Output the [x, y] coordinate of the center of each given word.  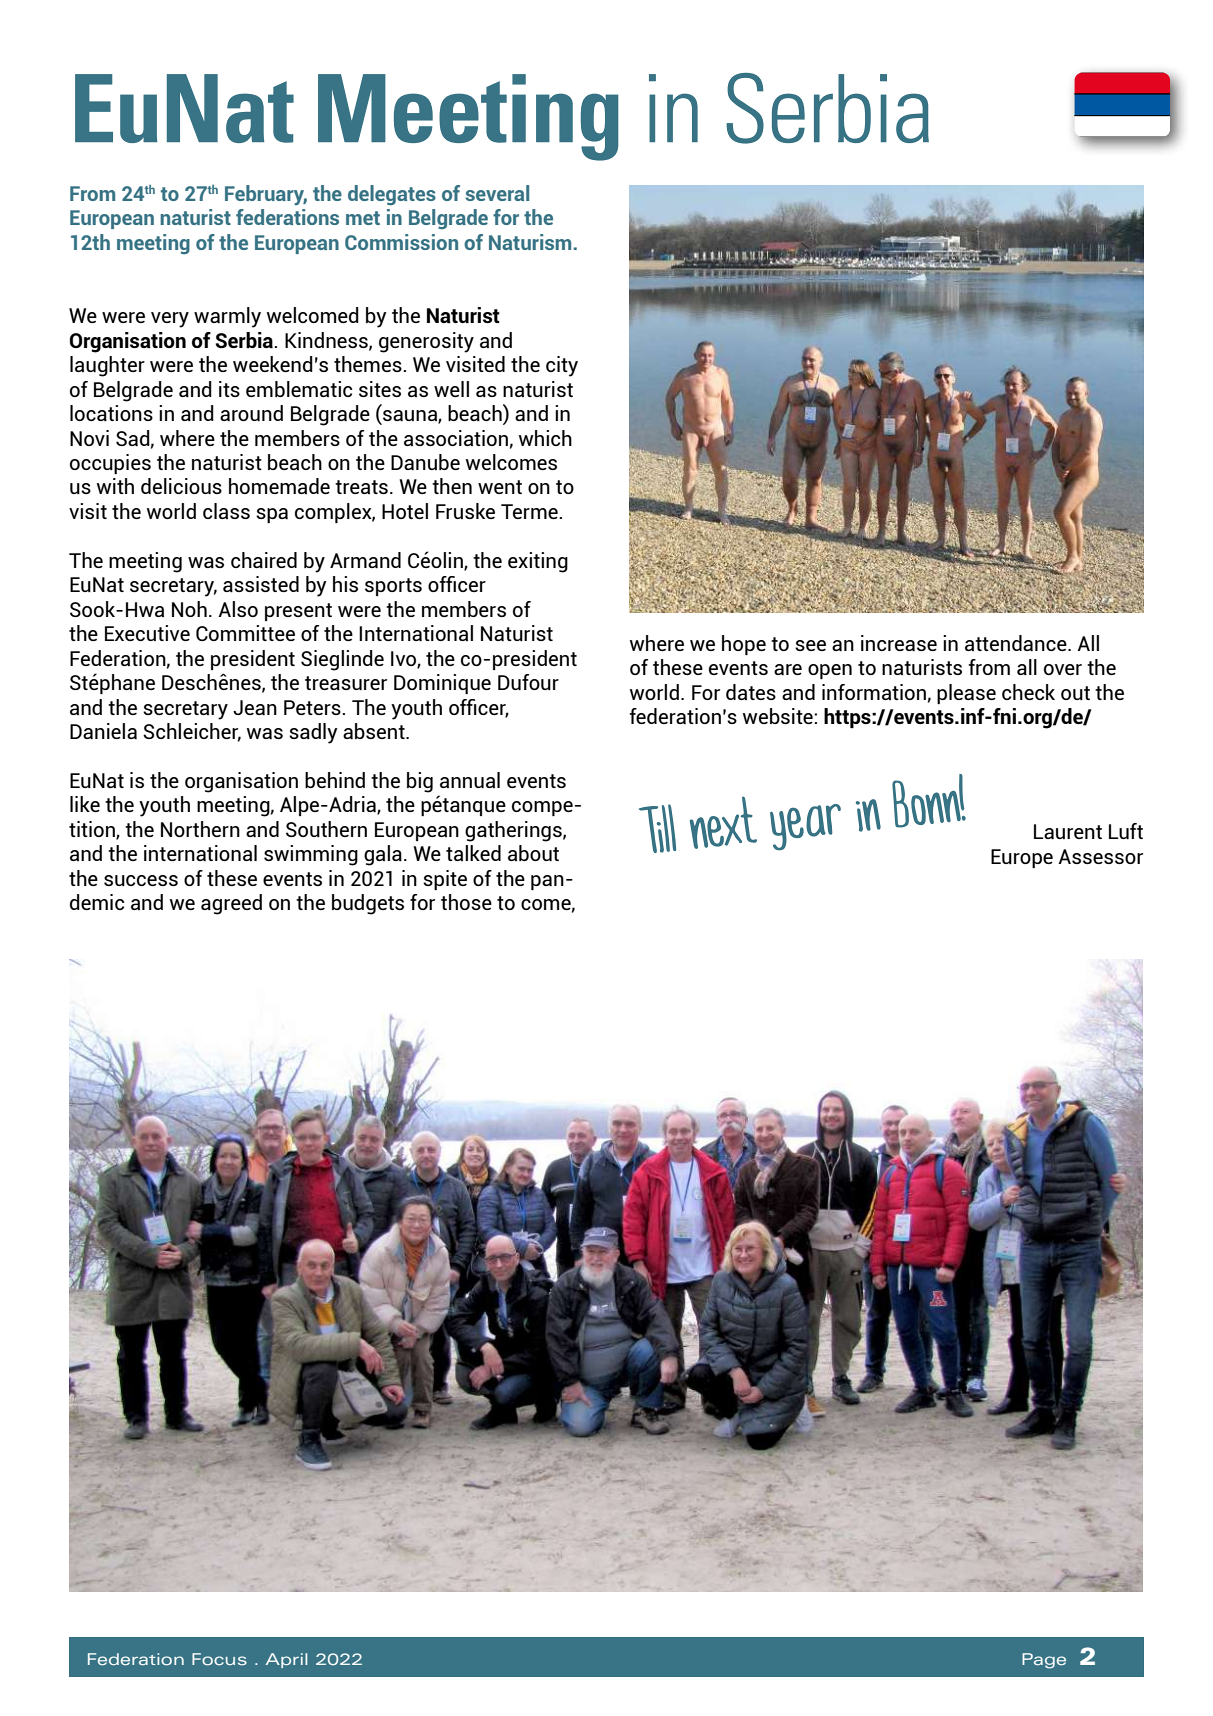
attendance [1017, 643]
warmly [227, 317]
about [533, 853]
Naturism [530, 242]
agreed [231, 904]
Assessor [1100, 856]
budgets [368, 904]
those [466, 902]
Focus [219, 1659]
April [286, 1660]
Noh [189, 609]
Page [1044, 1661]
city [562, 366]
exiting [538, 562]
